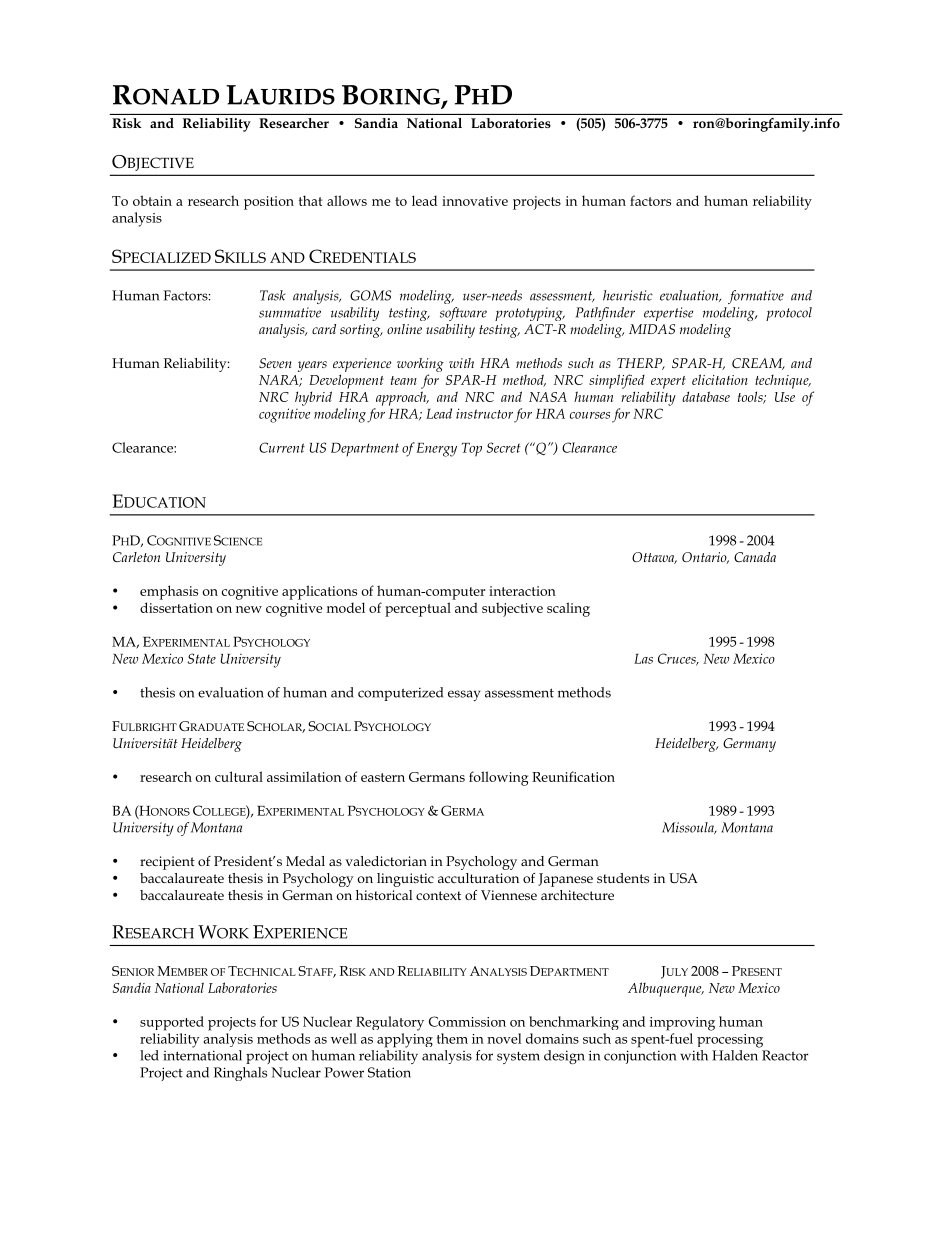  Describe the element at coordinates (478, 878) in the screenshot. I see `acculturation` at that location.
